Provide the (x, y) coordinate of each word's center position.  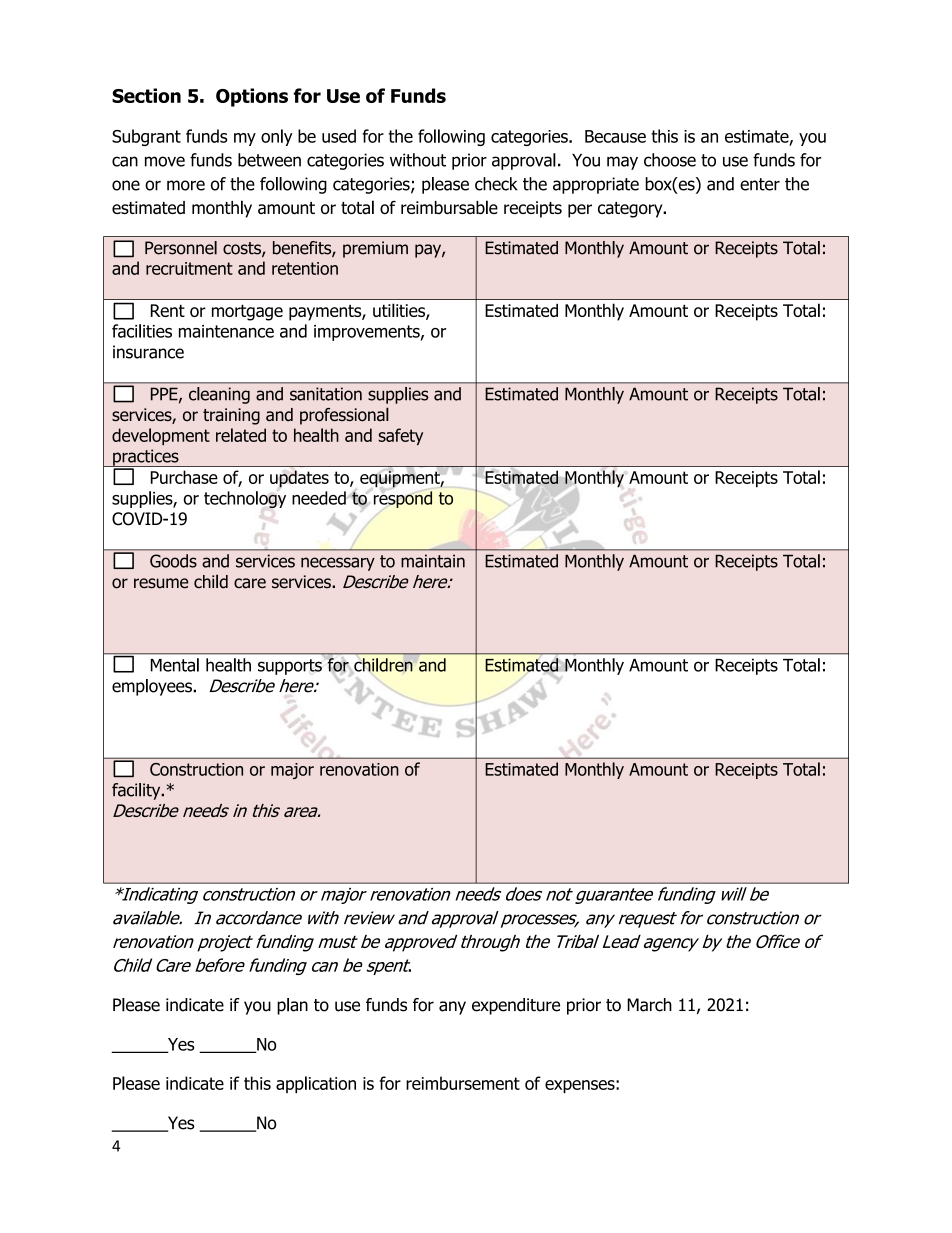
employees (153, 687)
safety (400, 436)
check (496, 184)
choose (670, 160)
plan (292, 1006)
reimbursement (463, 1083)
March (649, 1005)
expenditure (516, 1006)
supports (290, 667)
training (231, 416)
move (165, 161)
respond (403, 499)
